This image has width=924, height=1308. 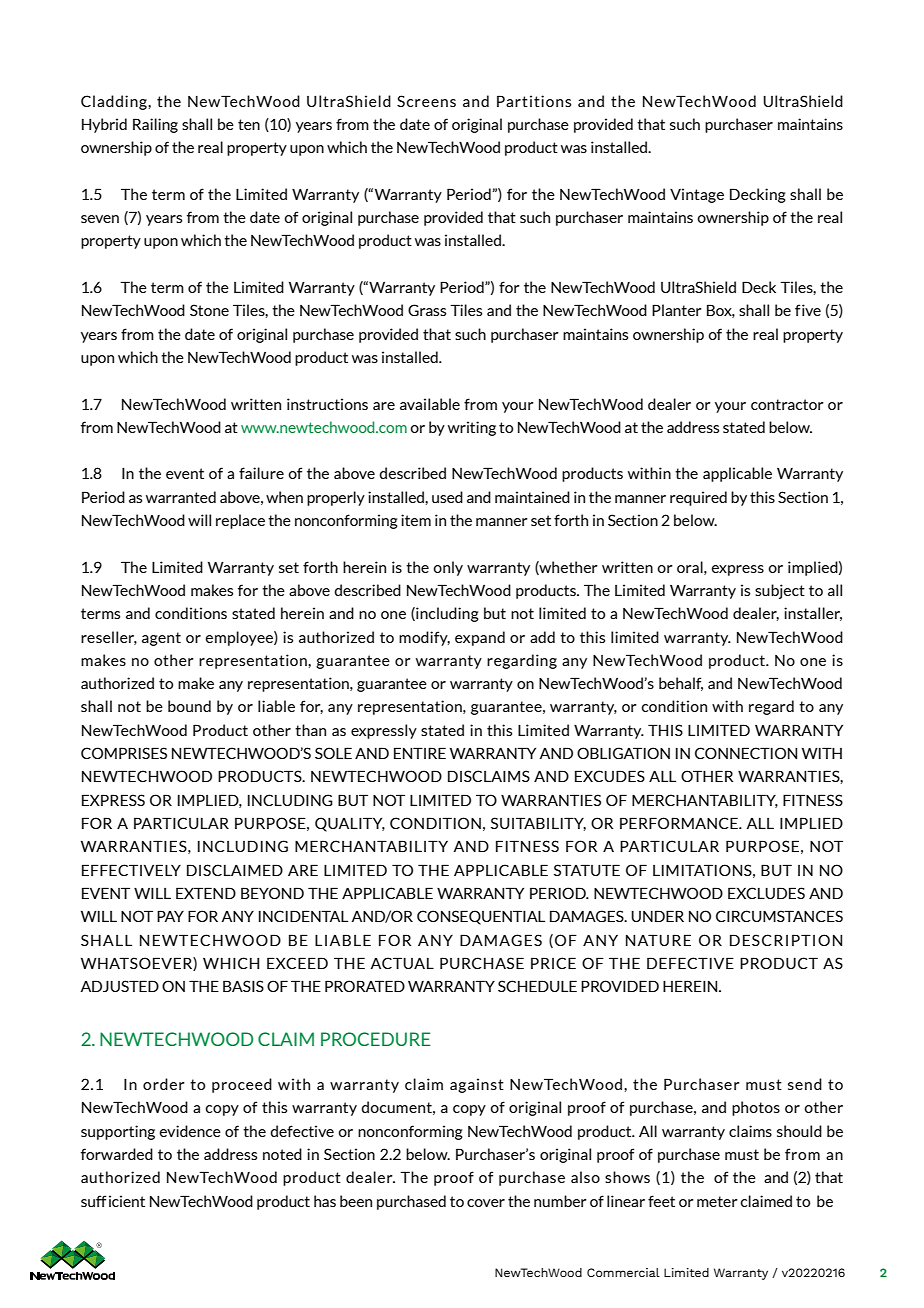 I want to click on Railing, so click(x=155, y=125).
